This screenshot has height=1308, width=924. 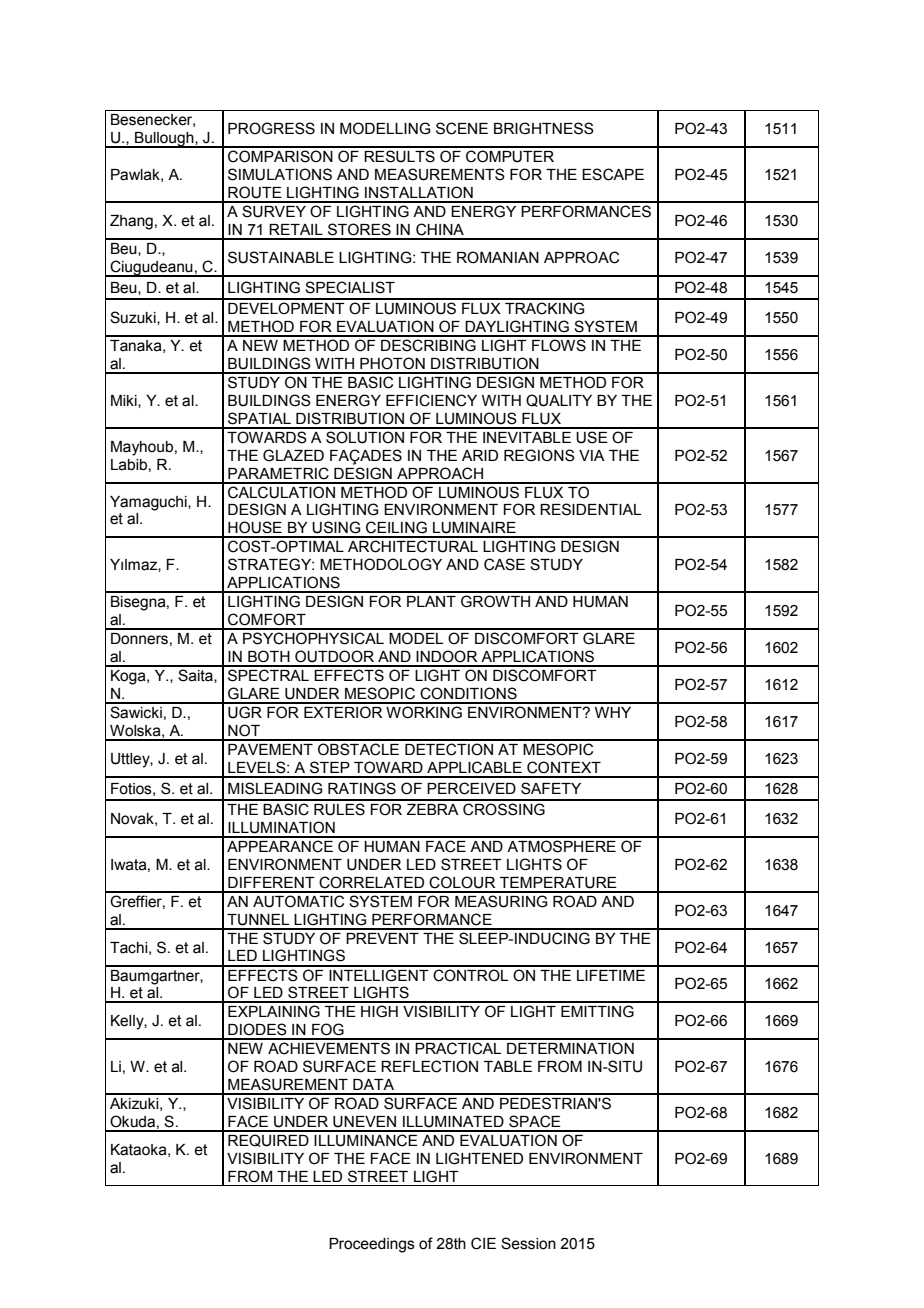 What do you see at coordinates (429, 1066) in the screenshot?
I see `REFLECTION` at bounding box center [429, 1066].
